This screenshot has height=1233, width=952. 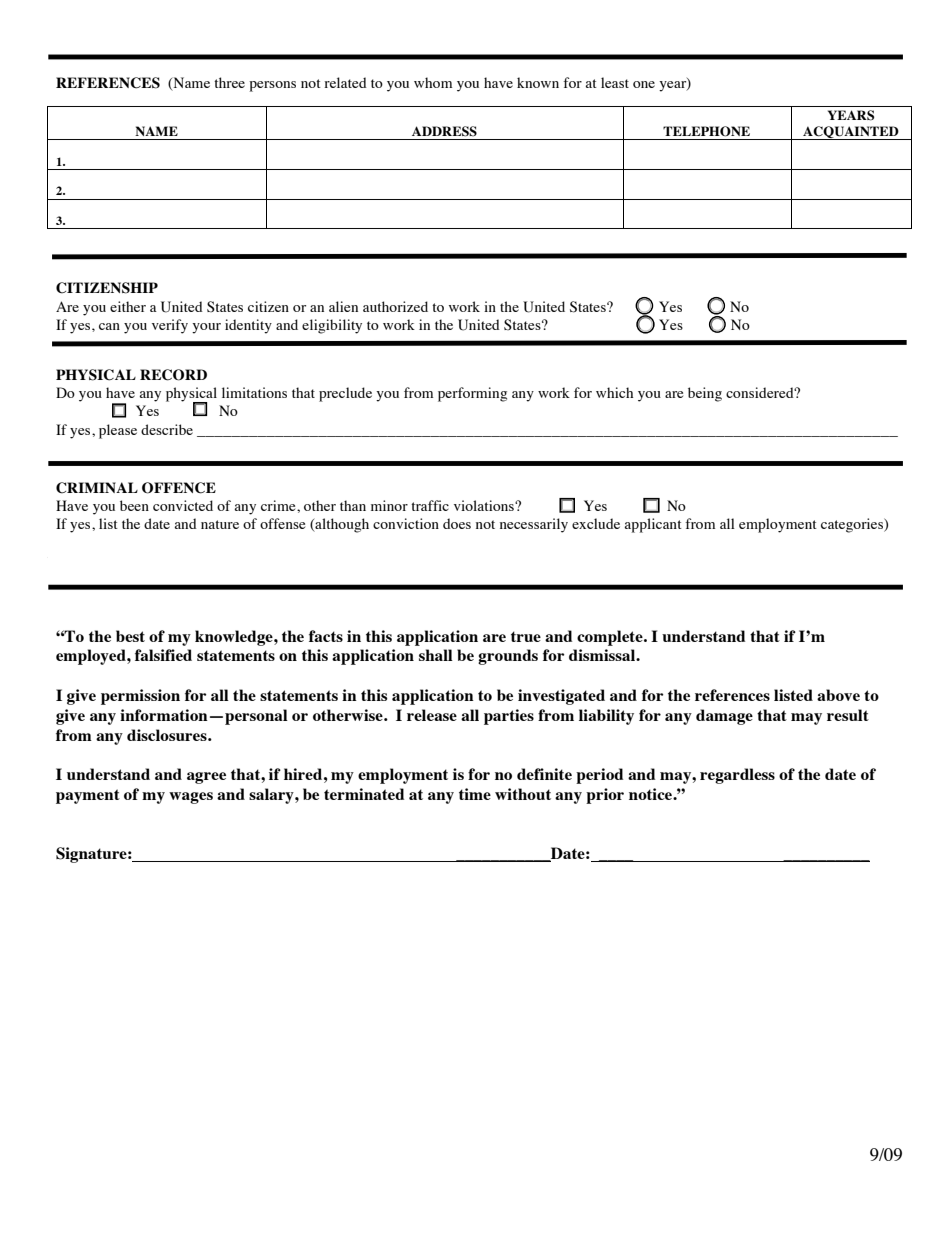 What do you see at coordinates (737, 776) in the screenshot?
I see `regardless` at bounding box center [737, 776].
